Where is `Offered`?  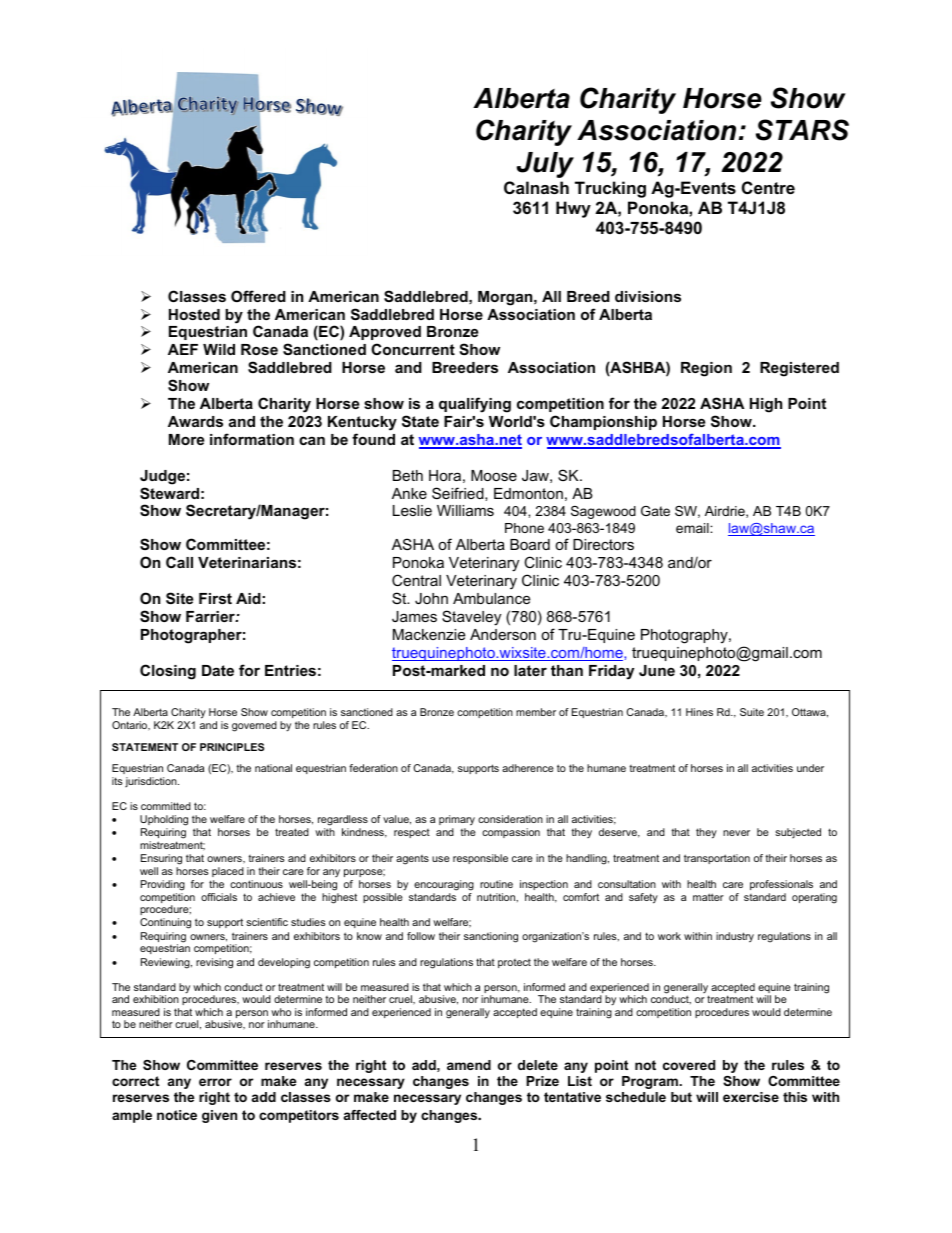 Offered is located at coordinates (258, 296).
